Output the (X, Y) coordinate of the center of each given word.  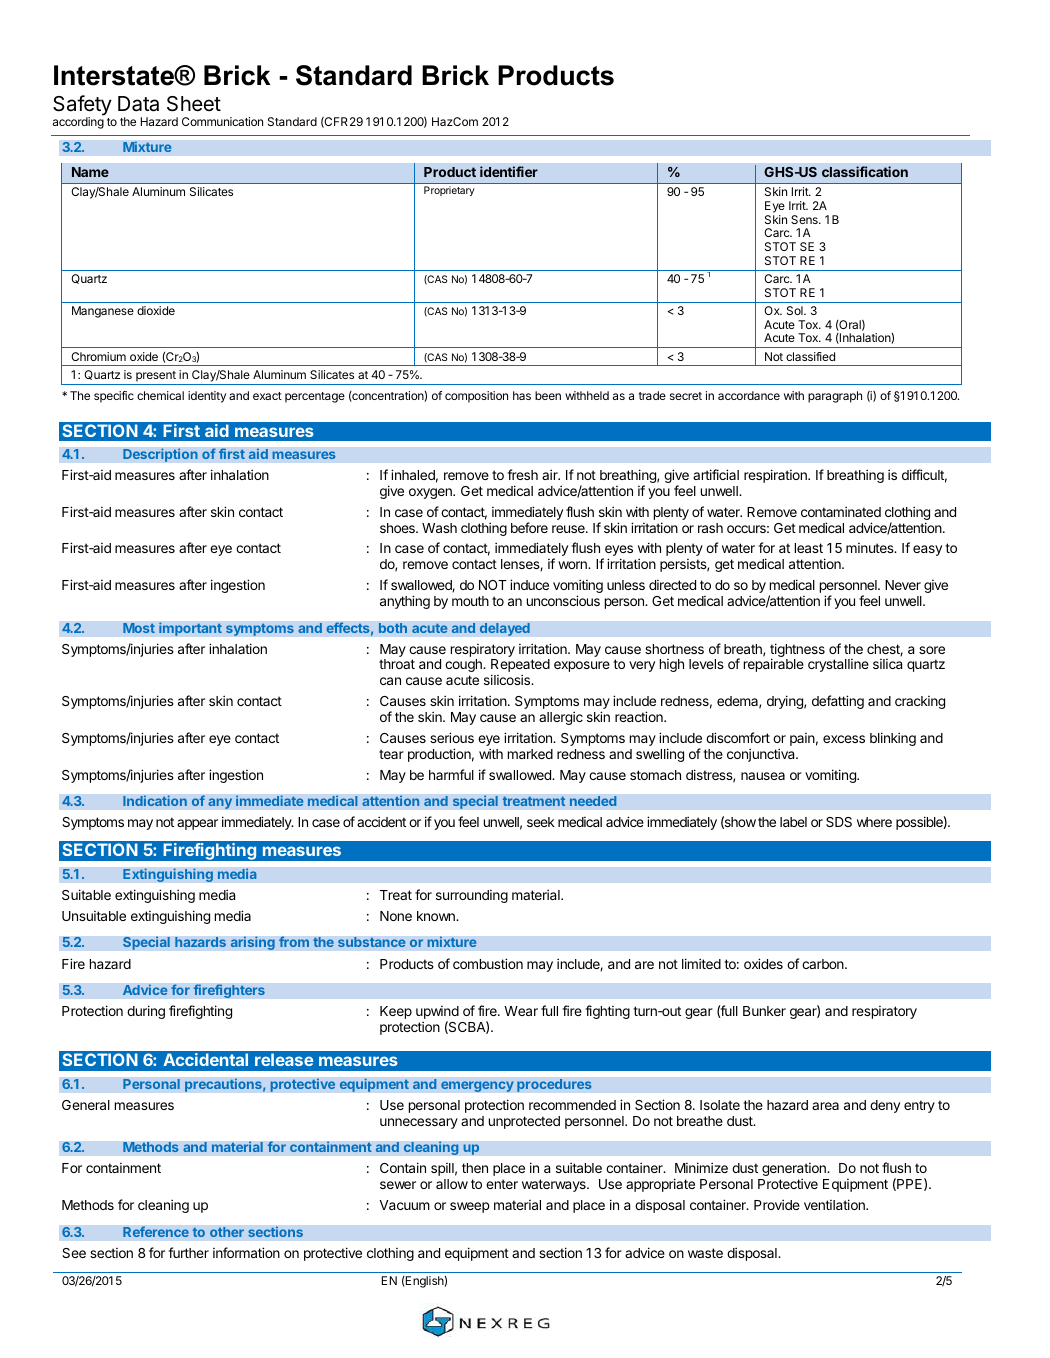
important (190, 629)
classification (865, 171)
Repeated (520, 667)
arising (252, 943)
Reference (156, 1232)
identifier (509, 171)
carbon (824, 964)
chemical (160, 395)
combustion (488, 963)
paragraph (835, 397)
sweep (470, 1207)
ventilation (835, 1204)
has (522, 395)
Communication (222, 121)
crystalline (838, 665)
